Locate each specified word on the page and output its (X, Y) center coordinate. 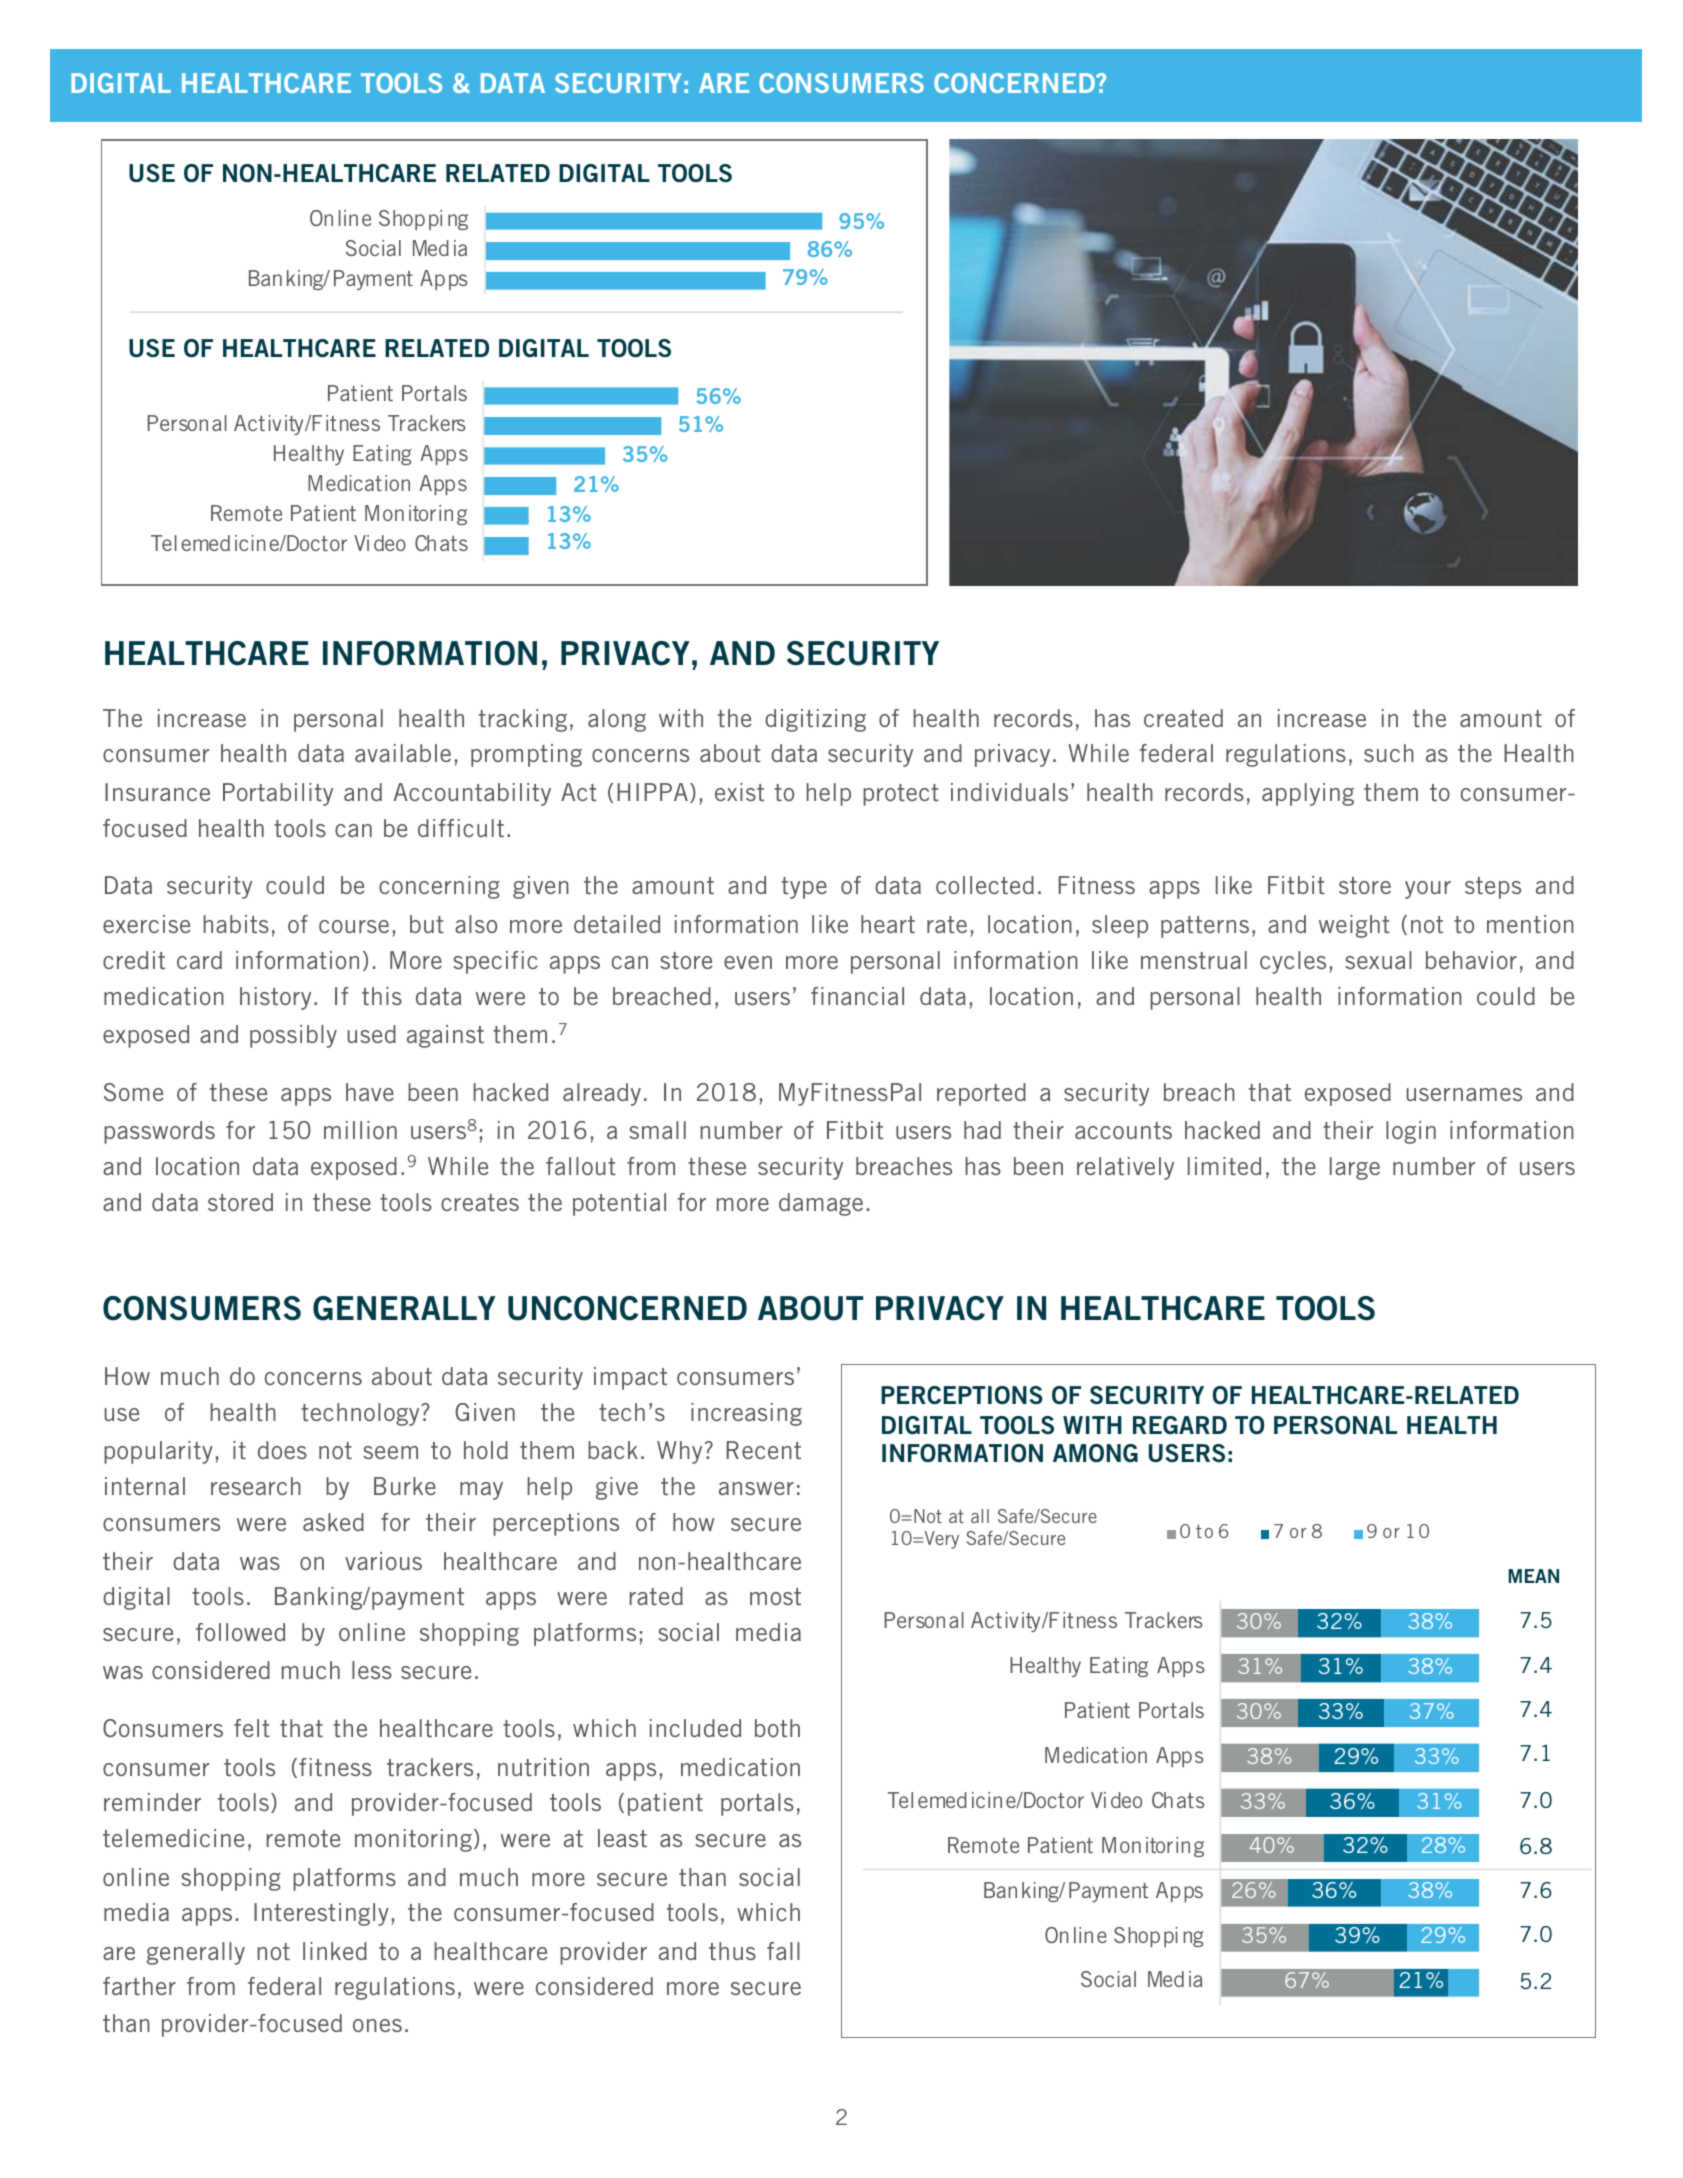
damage (821, 1204)
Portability (278, 794)
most (775, 1596)
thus (732, 1951)
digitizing (815, 720)
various (383, 1561)
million (360, 1130)
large (1355, 1168)
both (777, 1728)
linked (335, 1951)
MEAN (1534, 1576)
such (1389, 753)
